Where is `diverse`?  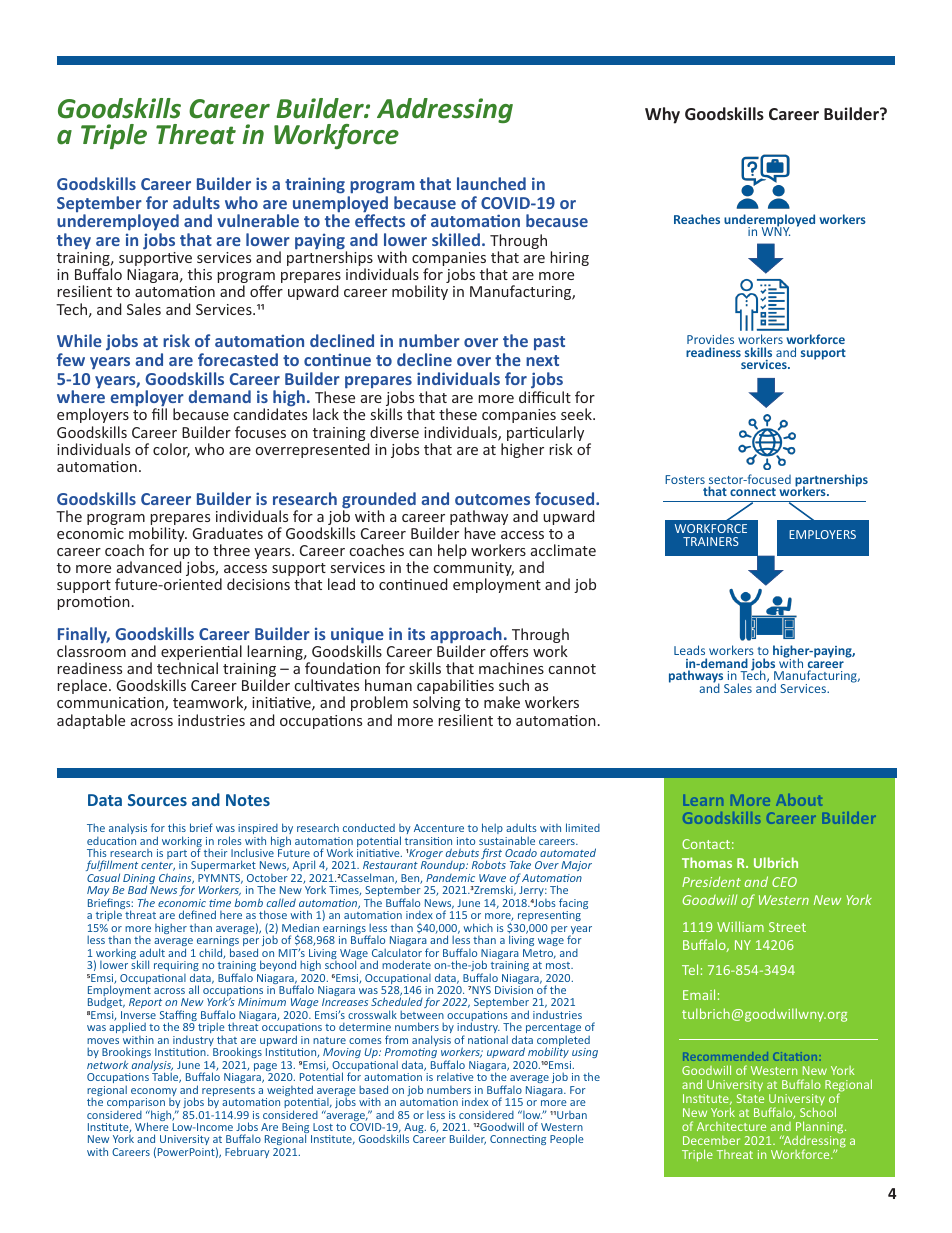 diverse is located at coordinates (394, 432).
